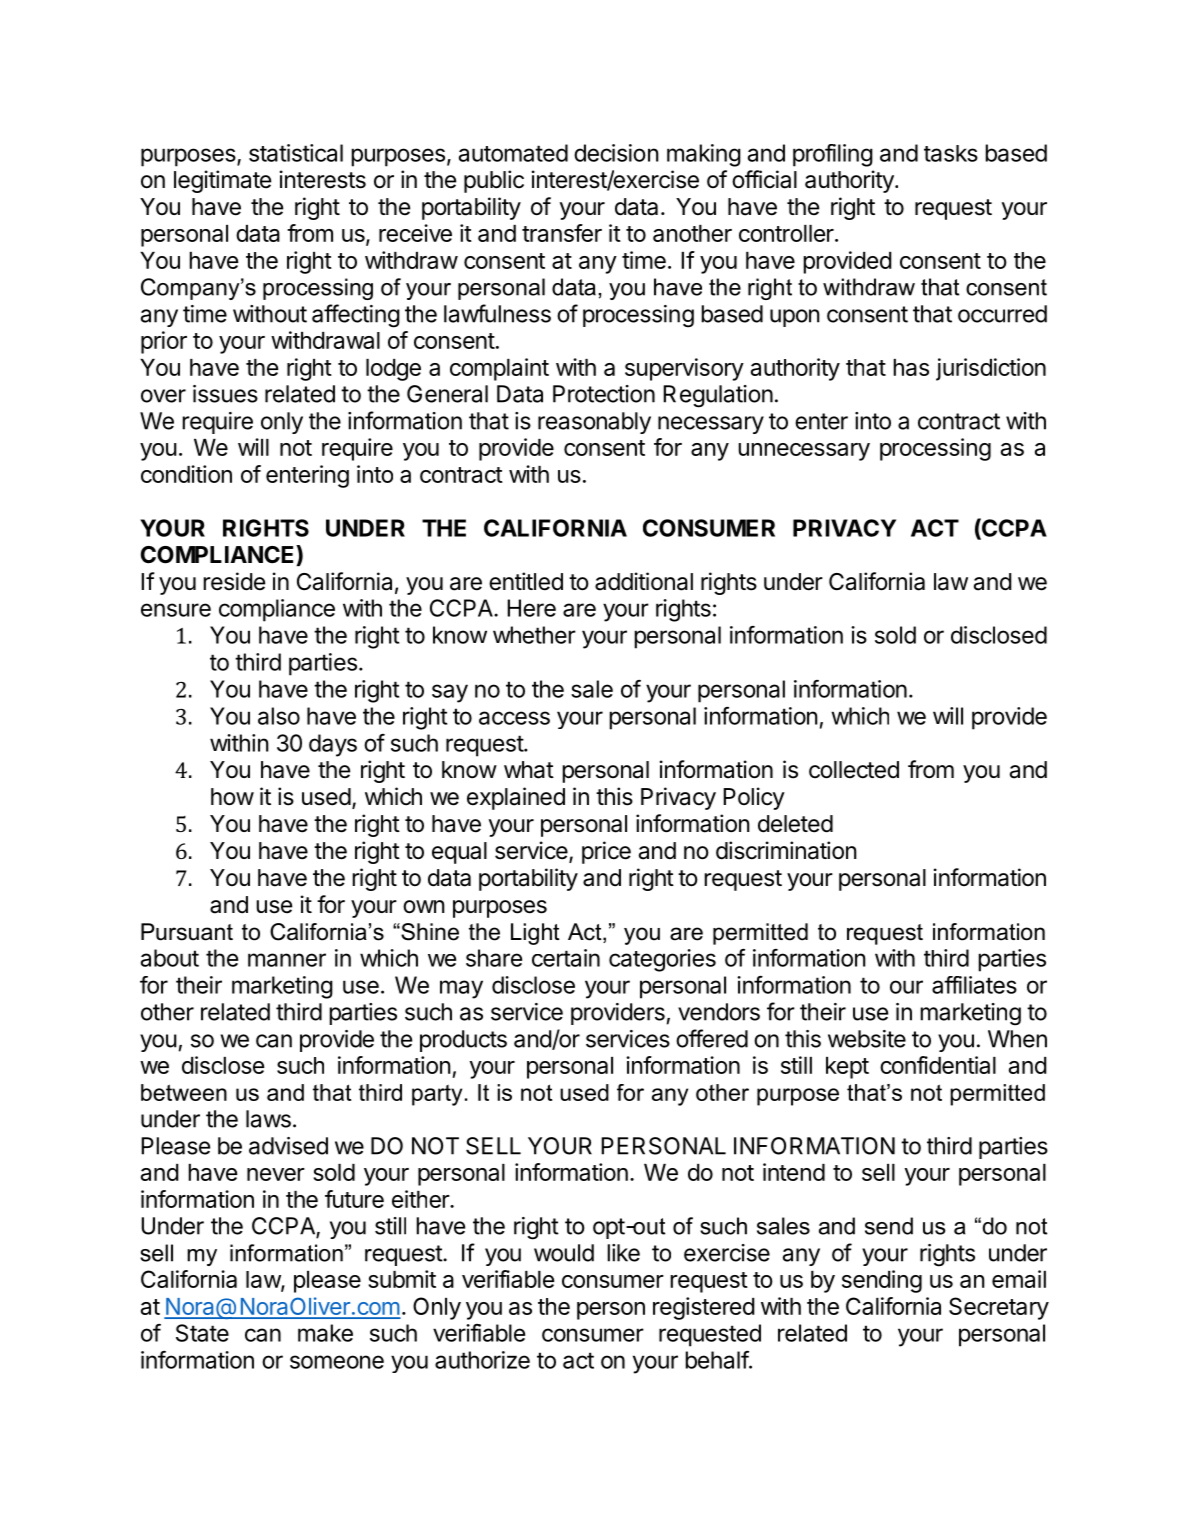 The height and width of the page is (1536, 1187). What do you see at coordinates (951, 153) in the page?
I see `tasks` at bounding box center [951, 153].
